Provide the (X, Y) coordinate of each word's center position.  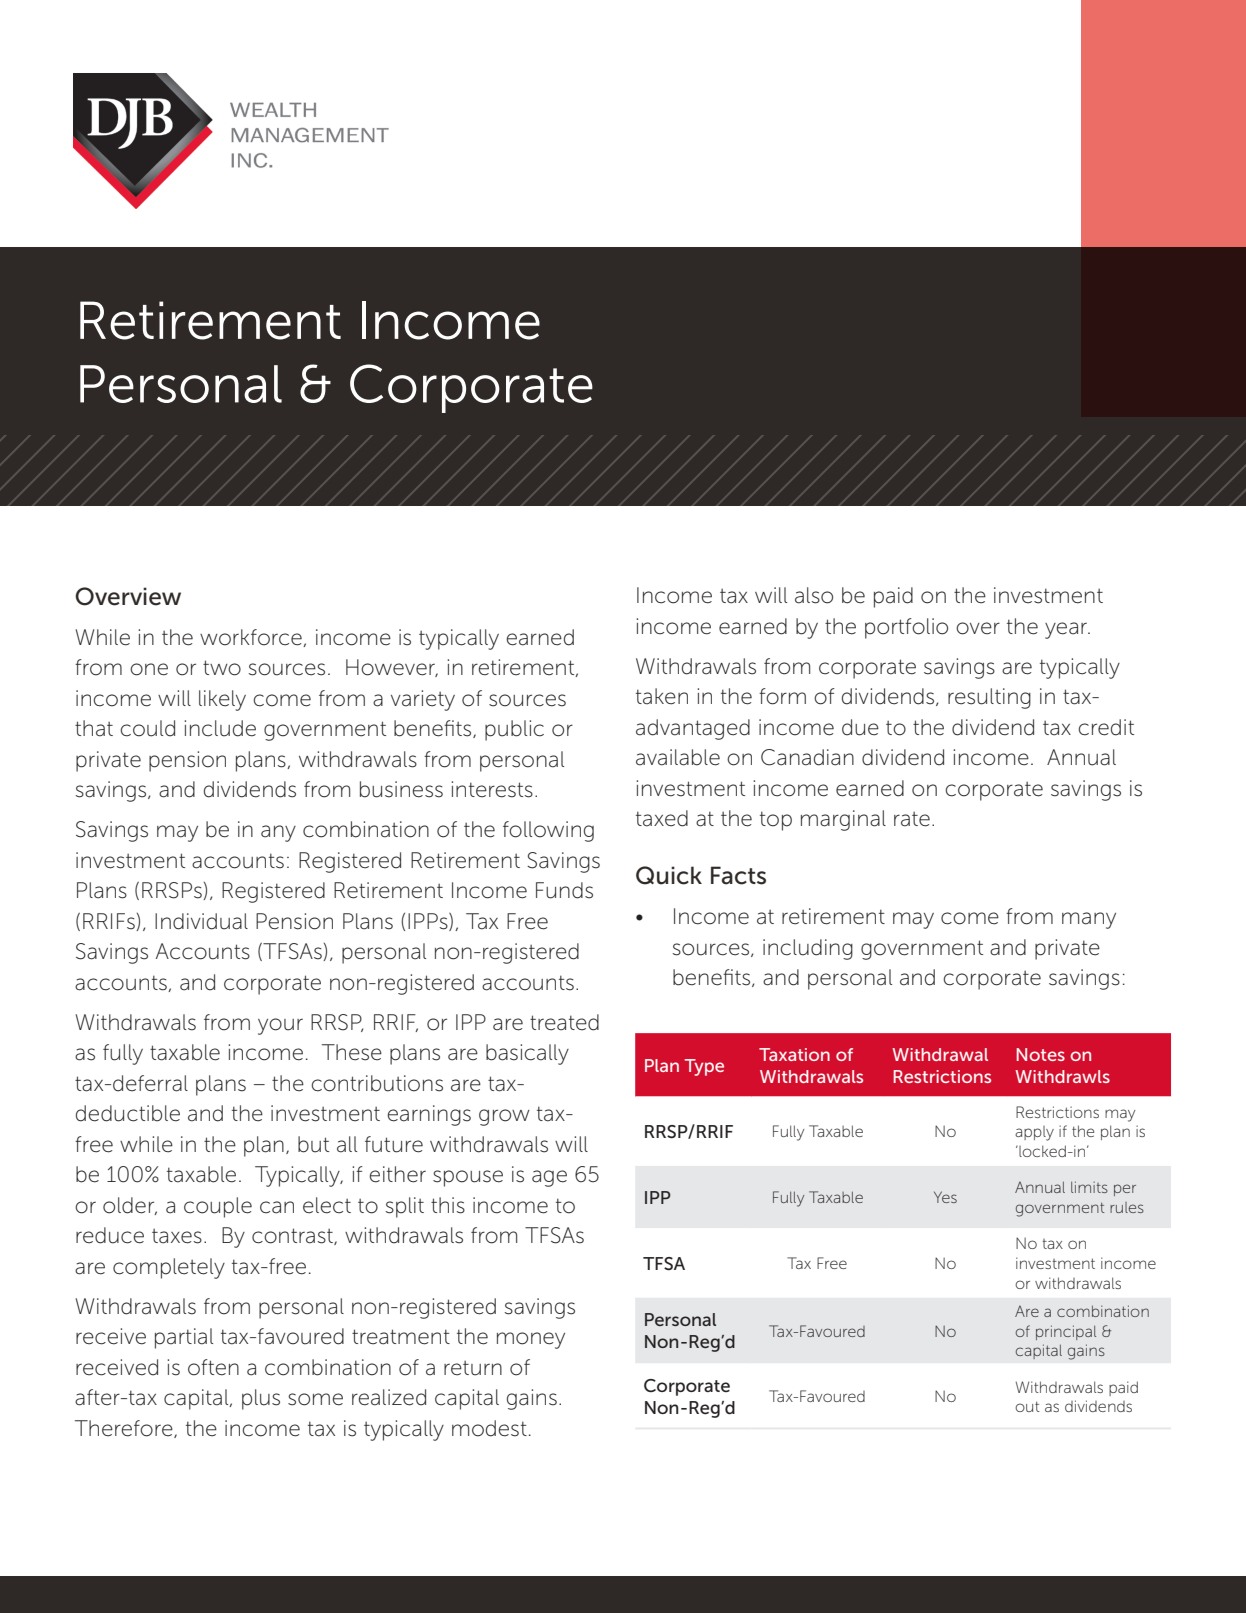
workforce (252, 638)
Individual (201, 921)
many (1089, 920)
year (1067, 630)
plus (261, 1399)
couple (218, 1207)
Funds (564, 890)
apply (1034, 1133)
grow (504, 1117)
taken (662, 696)
